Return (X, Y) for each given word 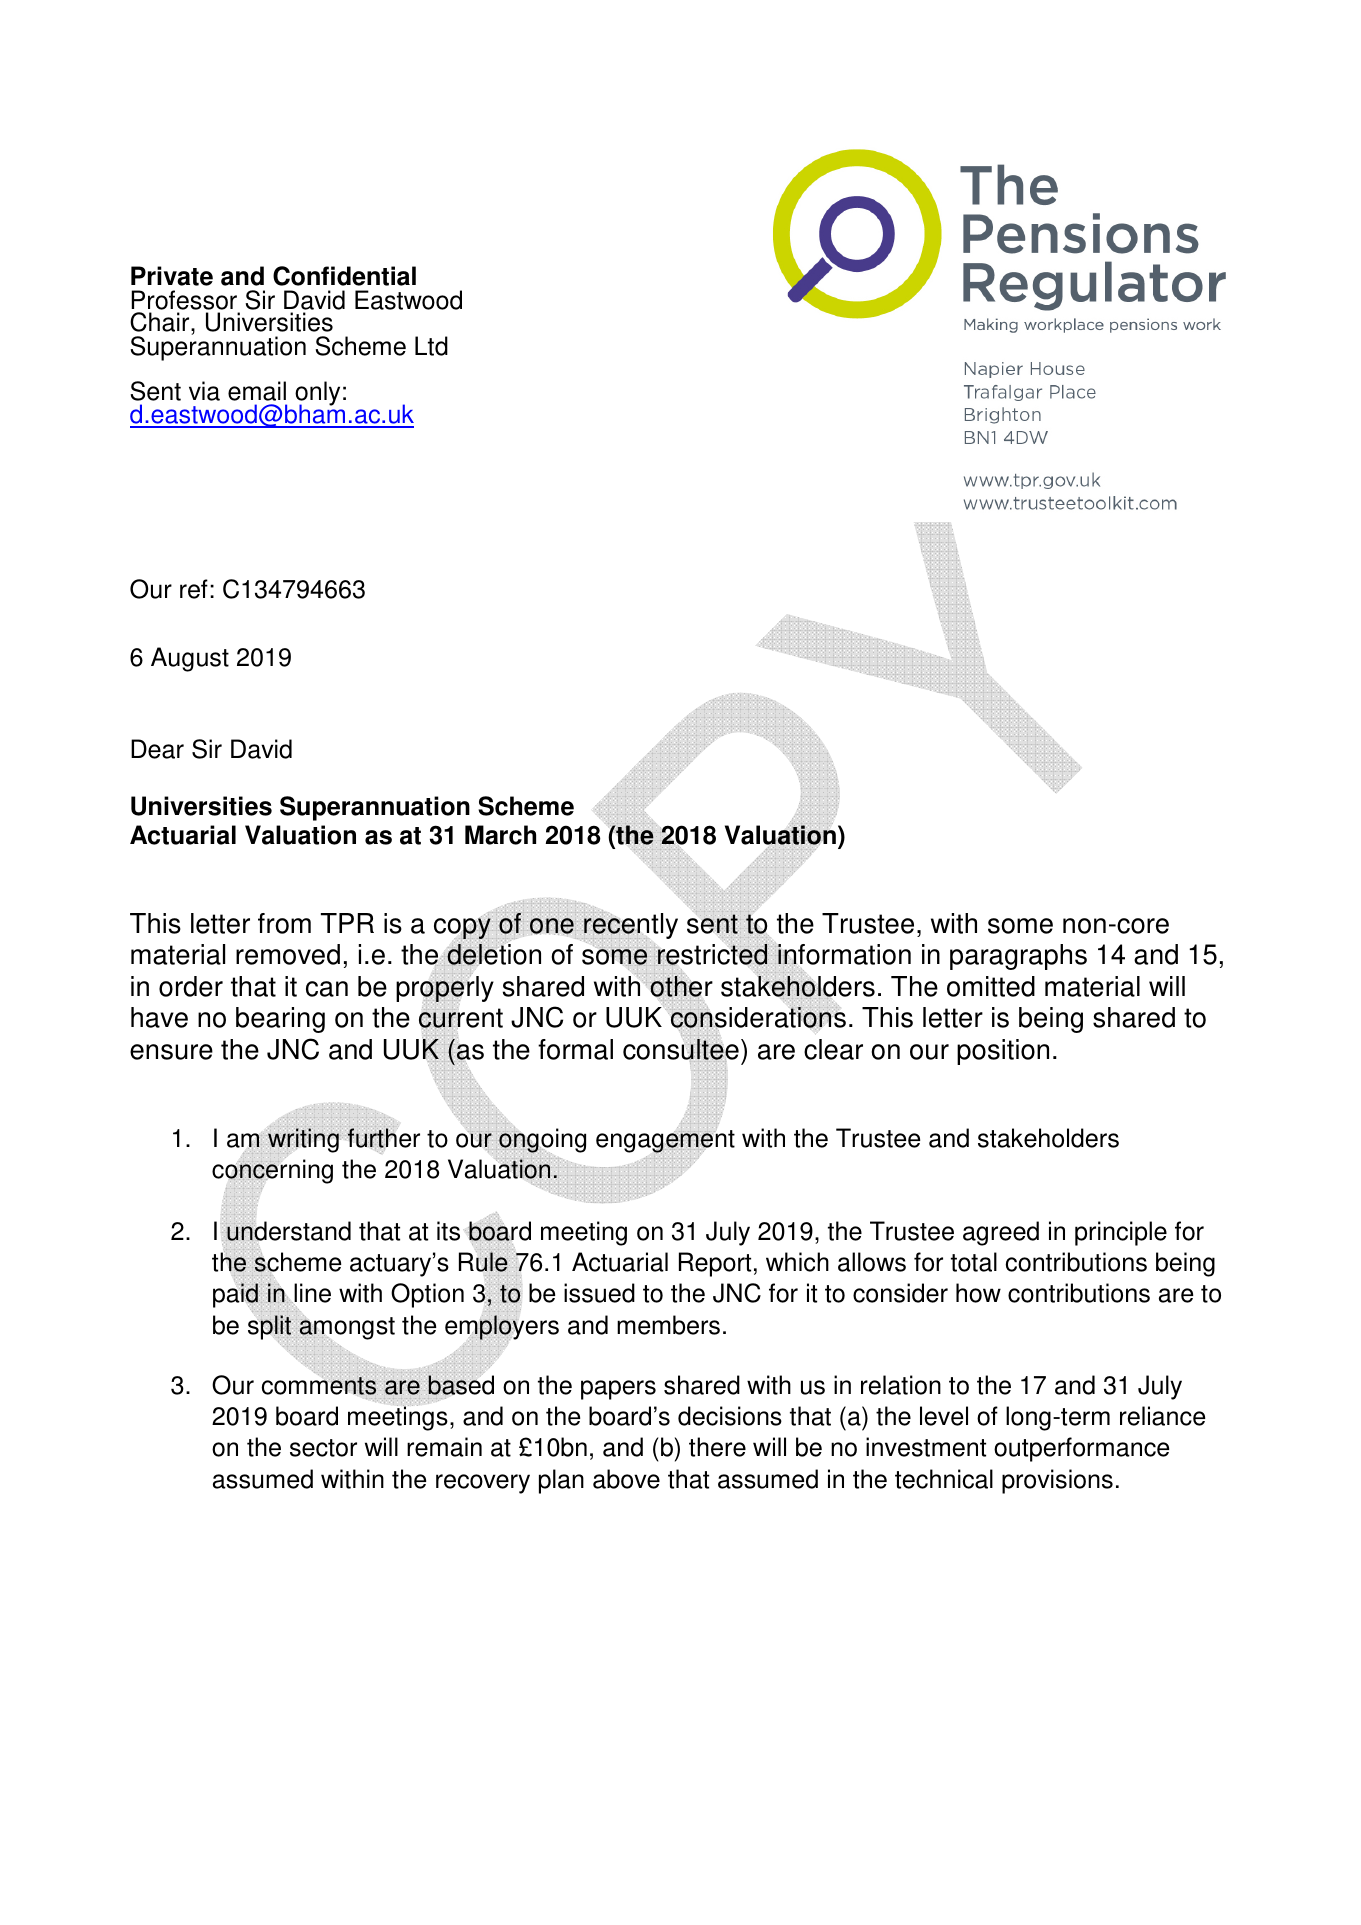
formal (575, 1049)
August (190, 659)
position (1003, 1052)
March (500, 835)
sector (323, 1448)
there (717, 1447)
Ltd (431, 346)
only (317, 394)
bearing (280, 1020)
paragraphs (1018, 957)
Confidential (344, 276)
